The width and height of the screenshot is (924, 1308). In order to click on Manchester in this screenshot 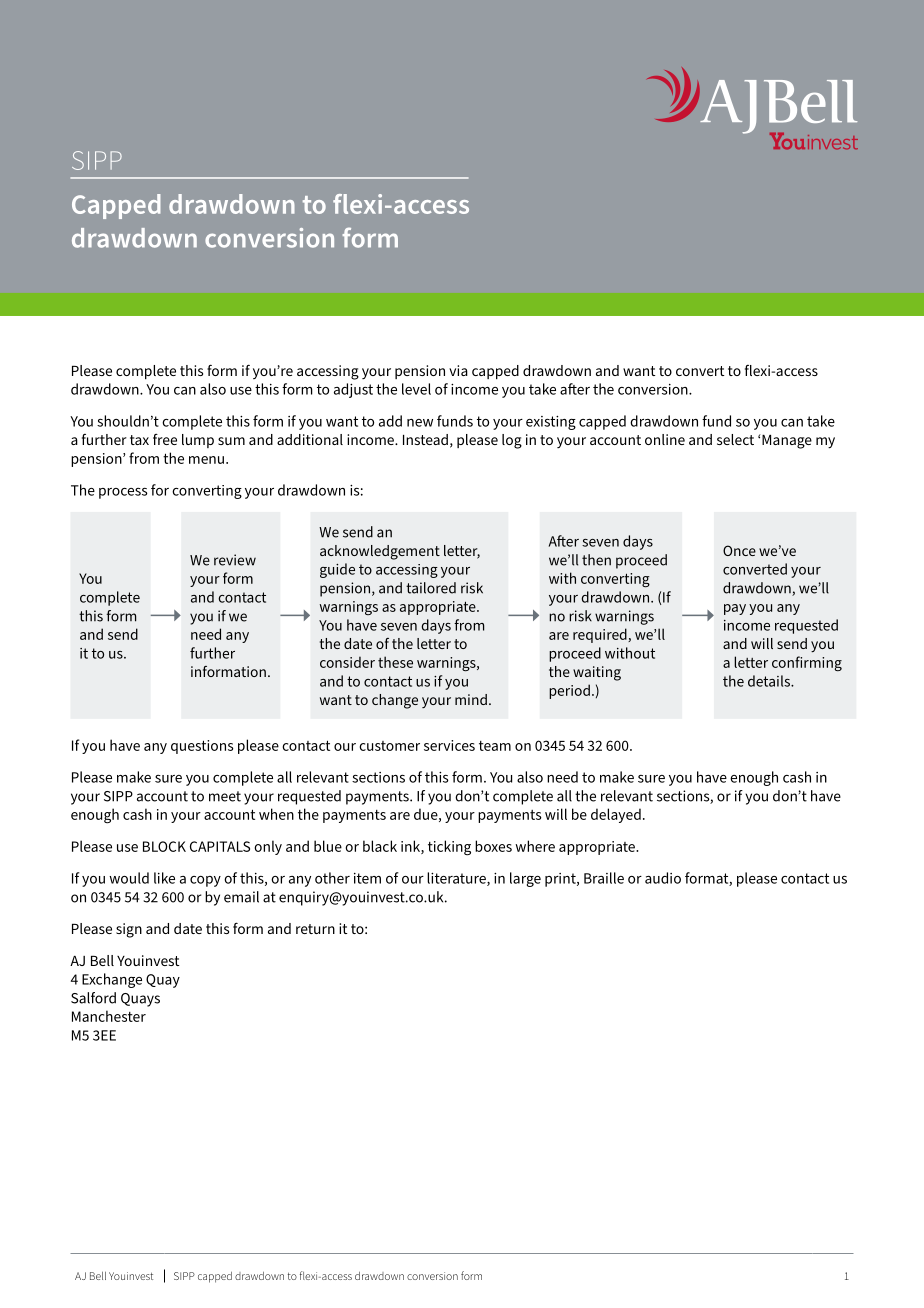, I will do `click(109, 1016)`.
